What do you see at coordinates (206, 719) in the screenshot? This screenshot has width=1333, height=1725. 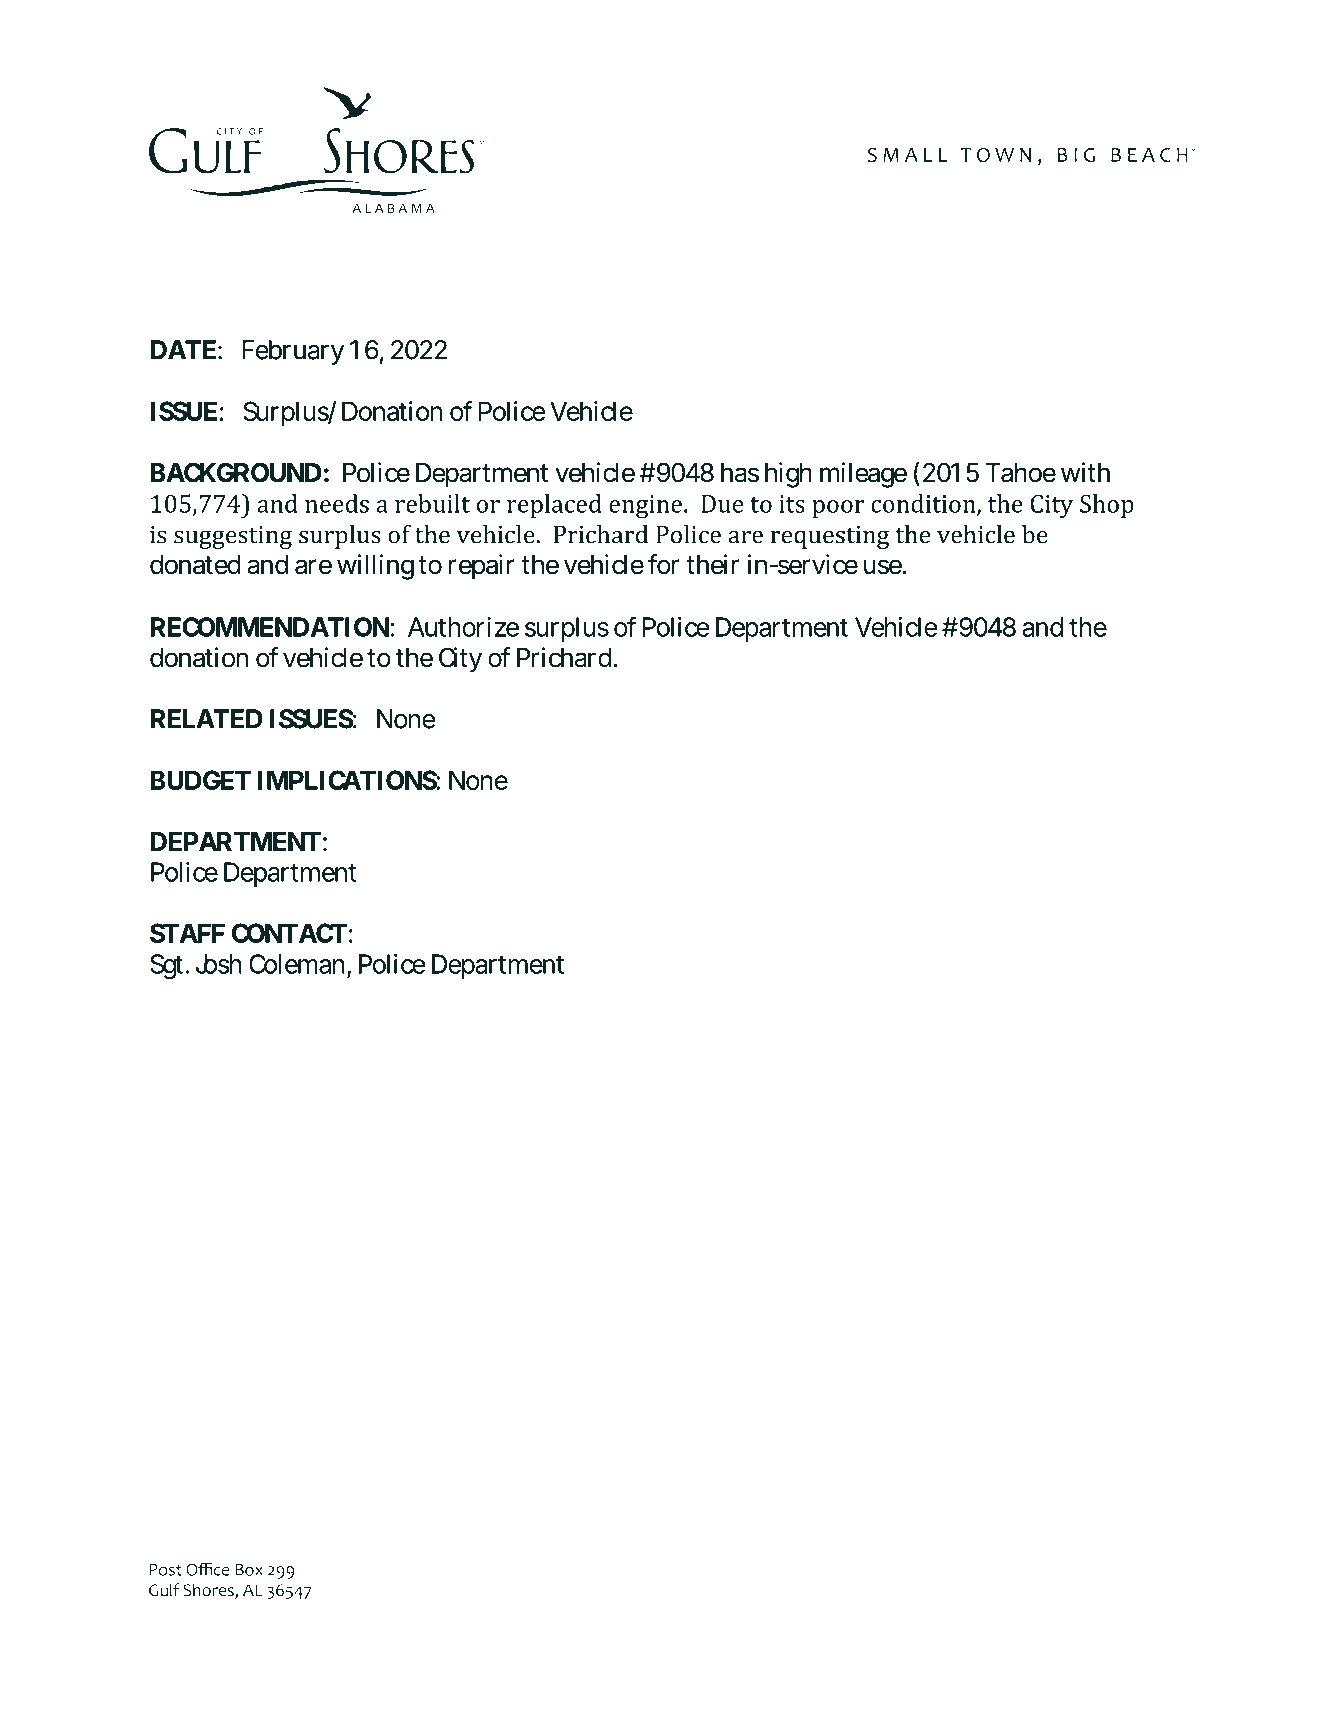 I see `RELATED` at bounding box center [206, 719].
